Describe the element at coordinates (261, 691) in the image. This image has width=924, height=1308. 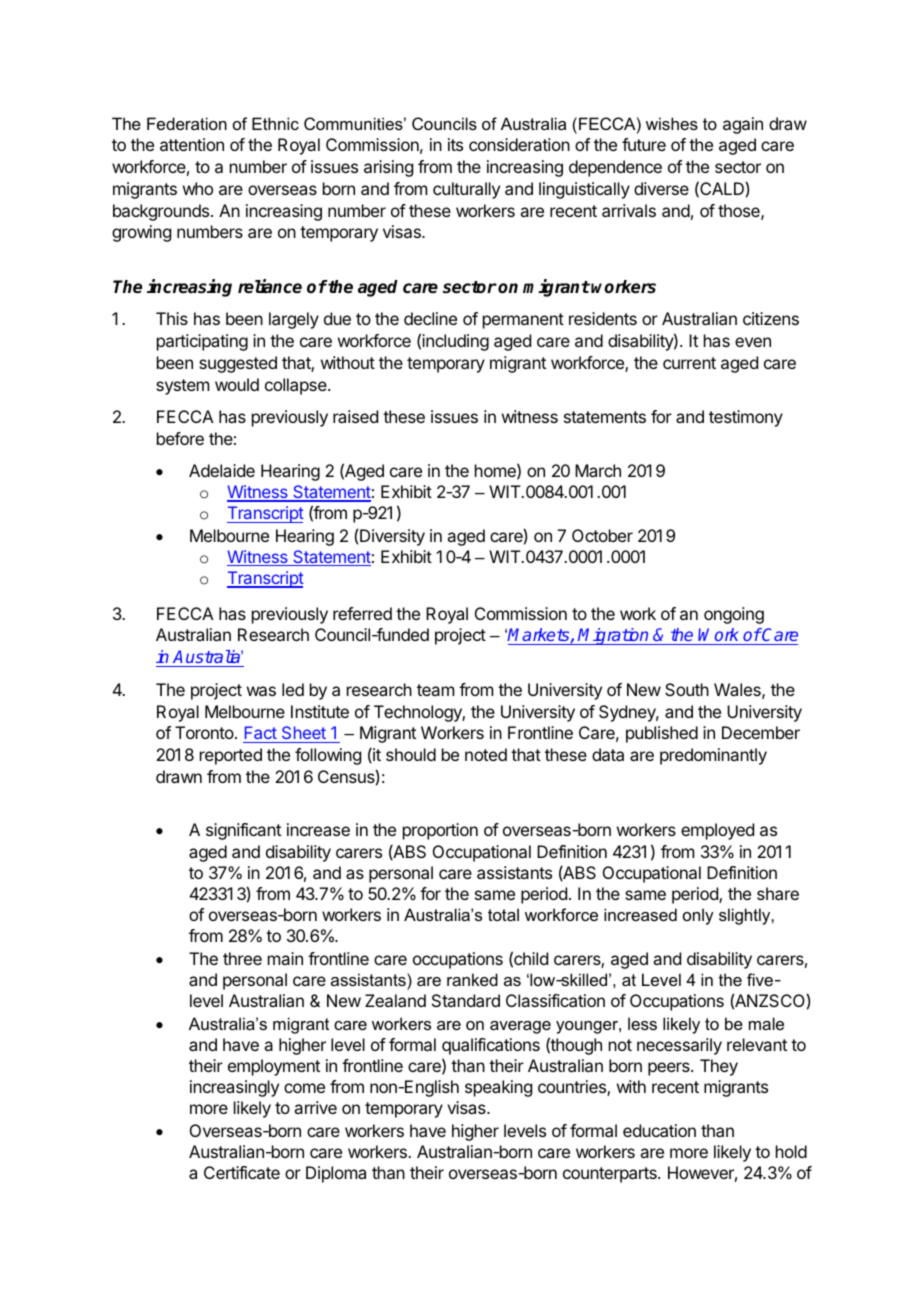
I see `was` at that location.
